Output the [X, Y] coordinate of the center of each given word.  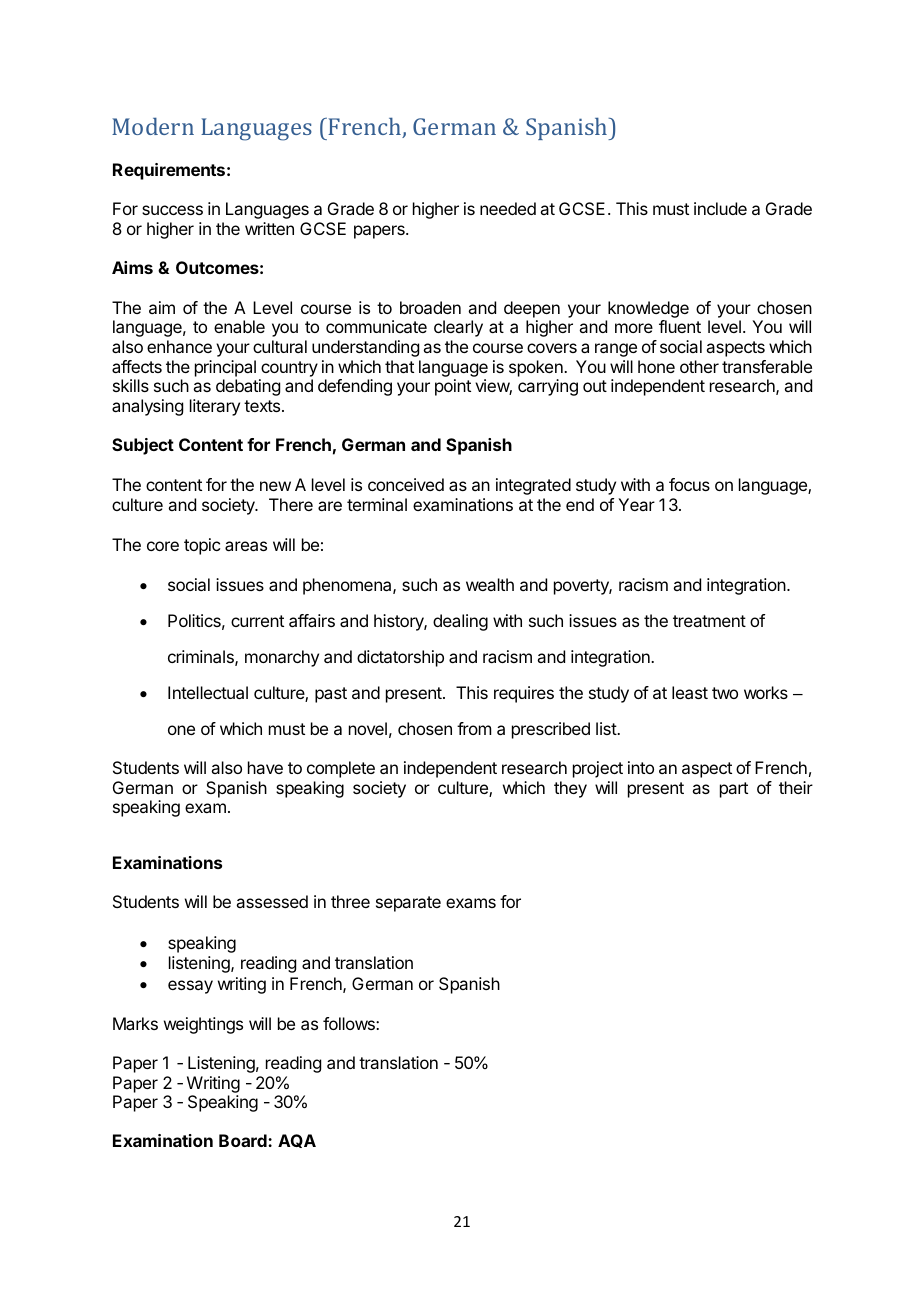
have [265, 767]
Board [244, 1140]
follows [350, 1023]
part [734, 790]
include [720, 208]
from [474, 728]
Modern [153, 126]
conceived [406, 484]
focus [689, 484]
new [275, 486]
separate [408, 904]
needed [508, 208]
